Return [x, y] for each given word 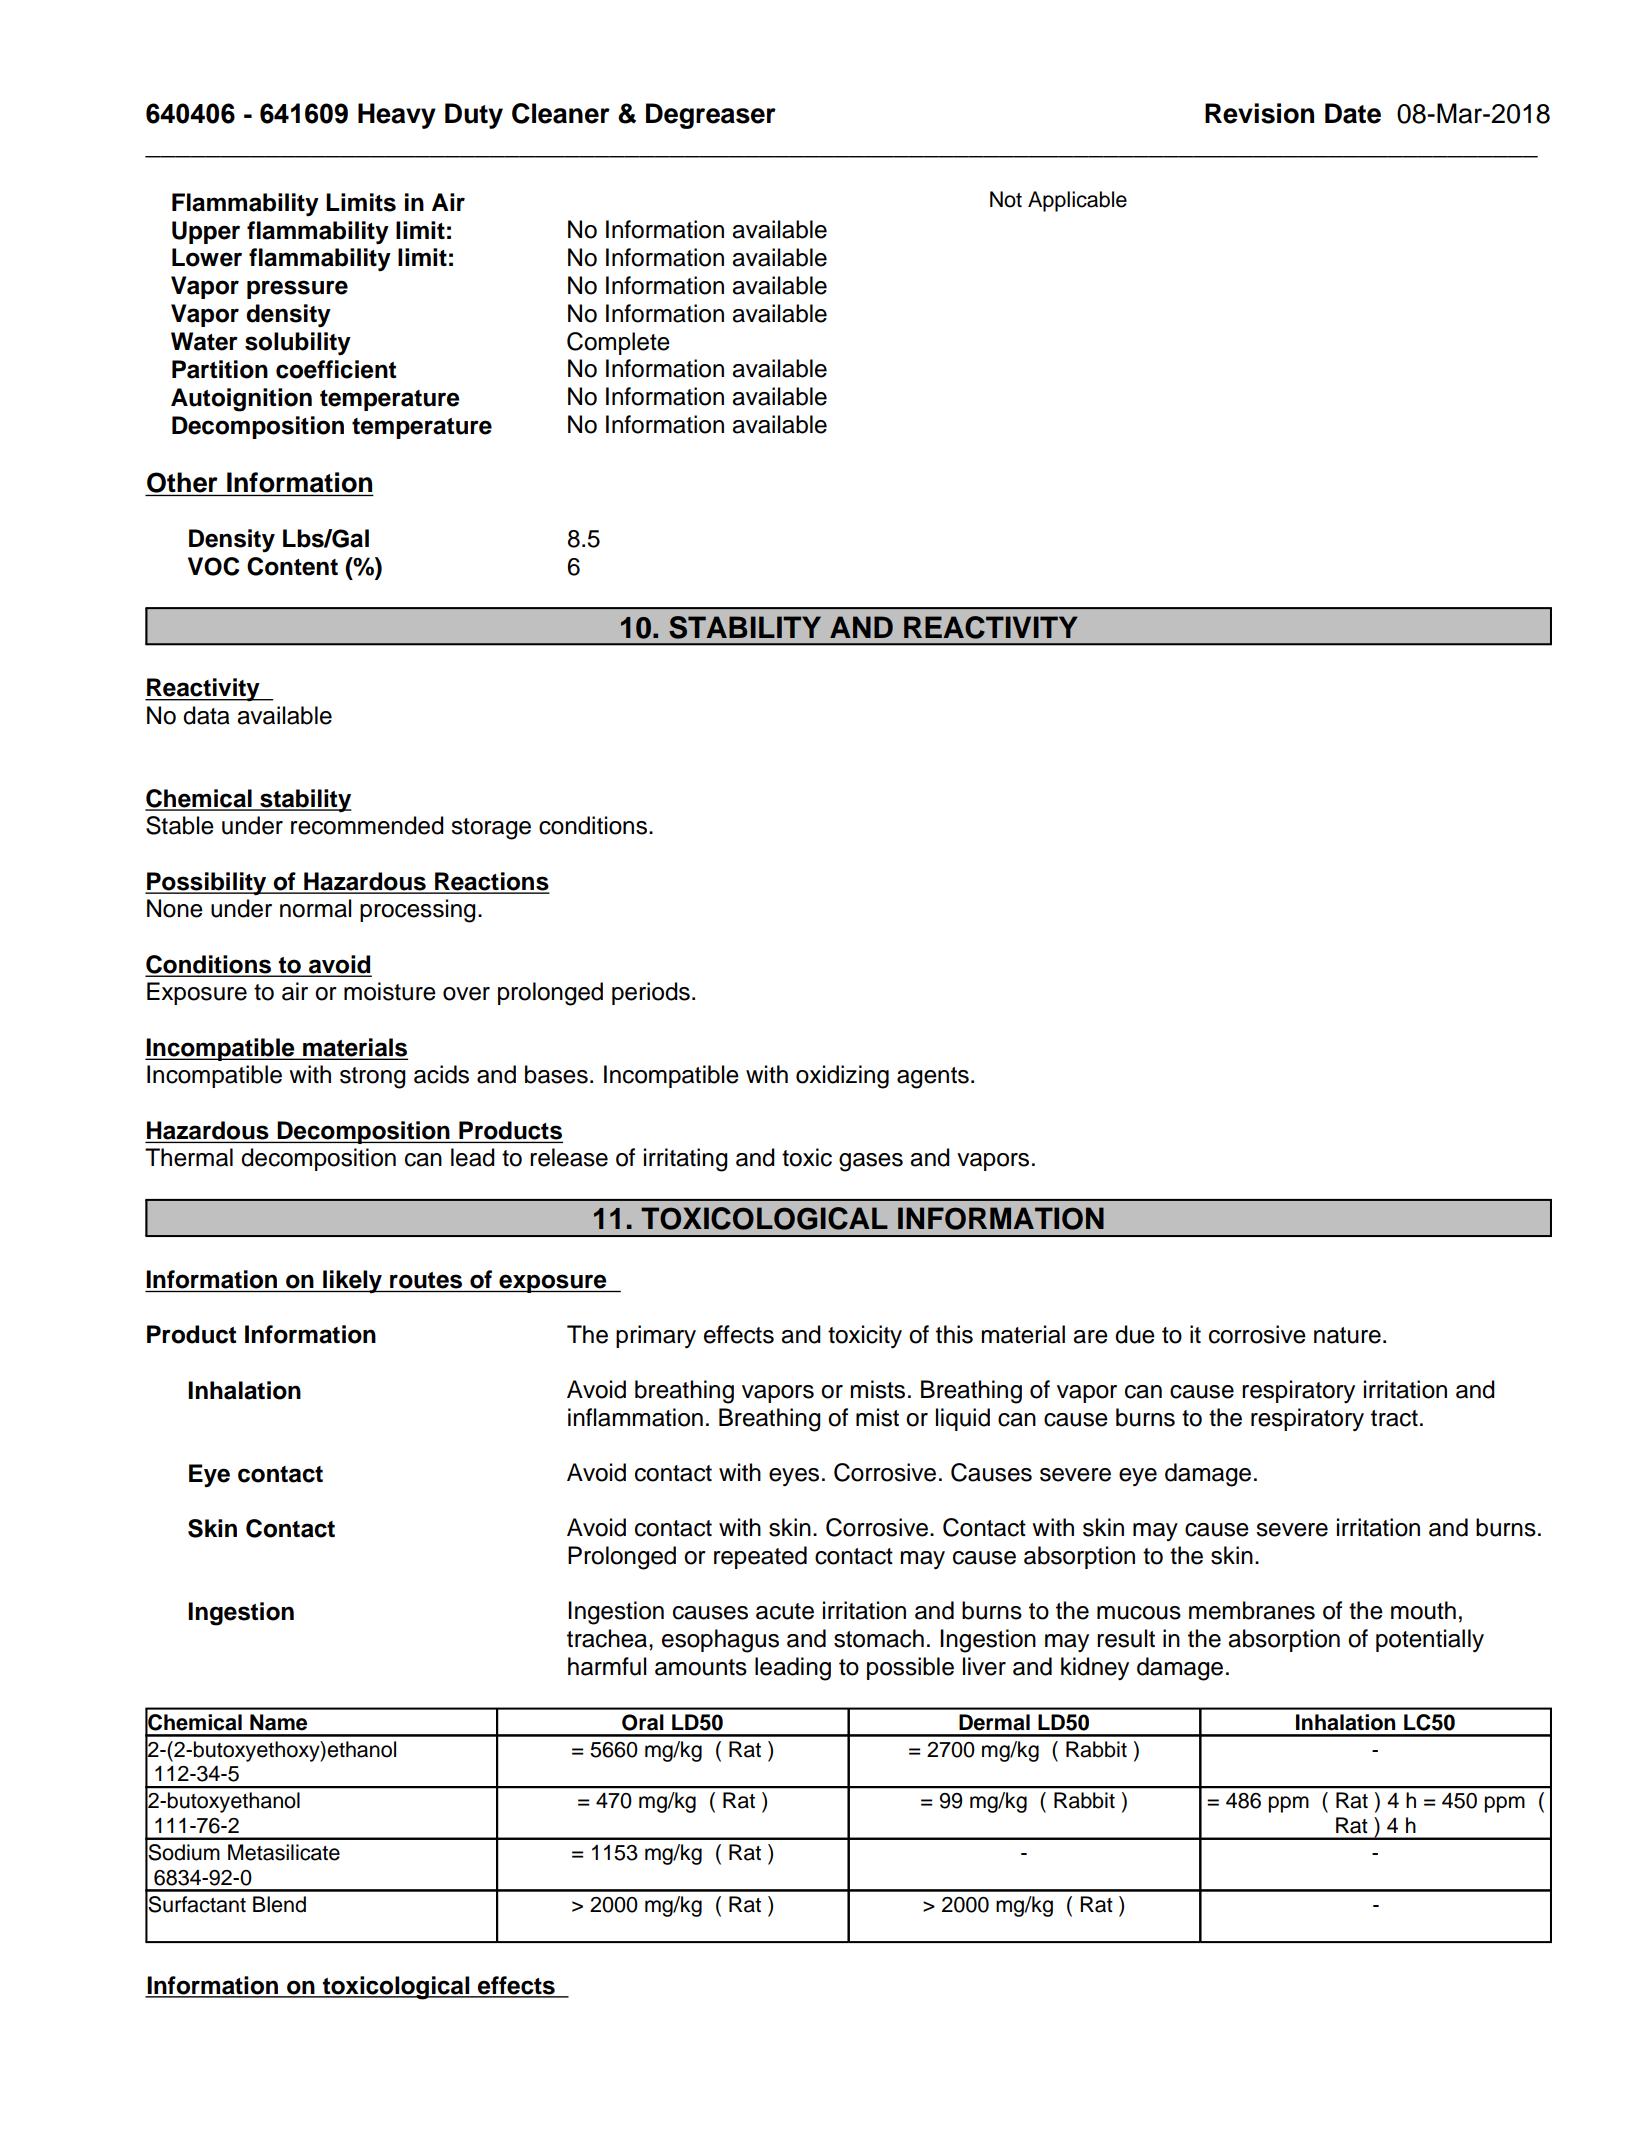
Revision [1259, 113]
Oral [643, 1722]
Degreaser [711, 116]
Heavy [397, 116]
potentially [1430, 1640]
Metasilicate [284, 1852]
